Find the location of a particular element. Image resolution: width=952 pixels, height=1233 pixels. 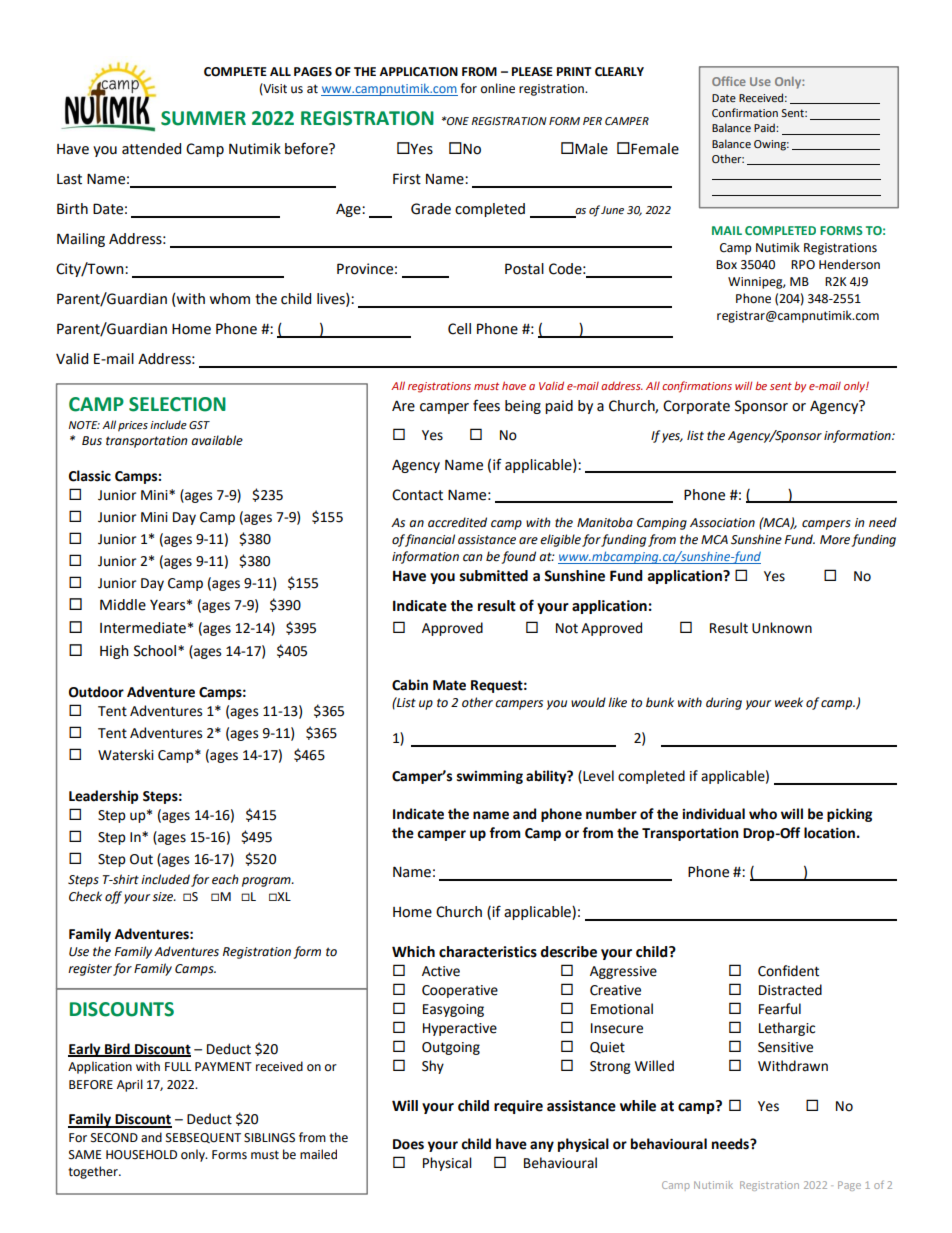

Office is located at coordinates (729, 81).
